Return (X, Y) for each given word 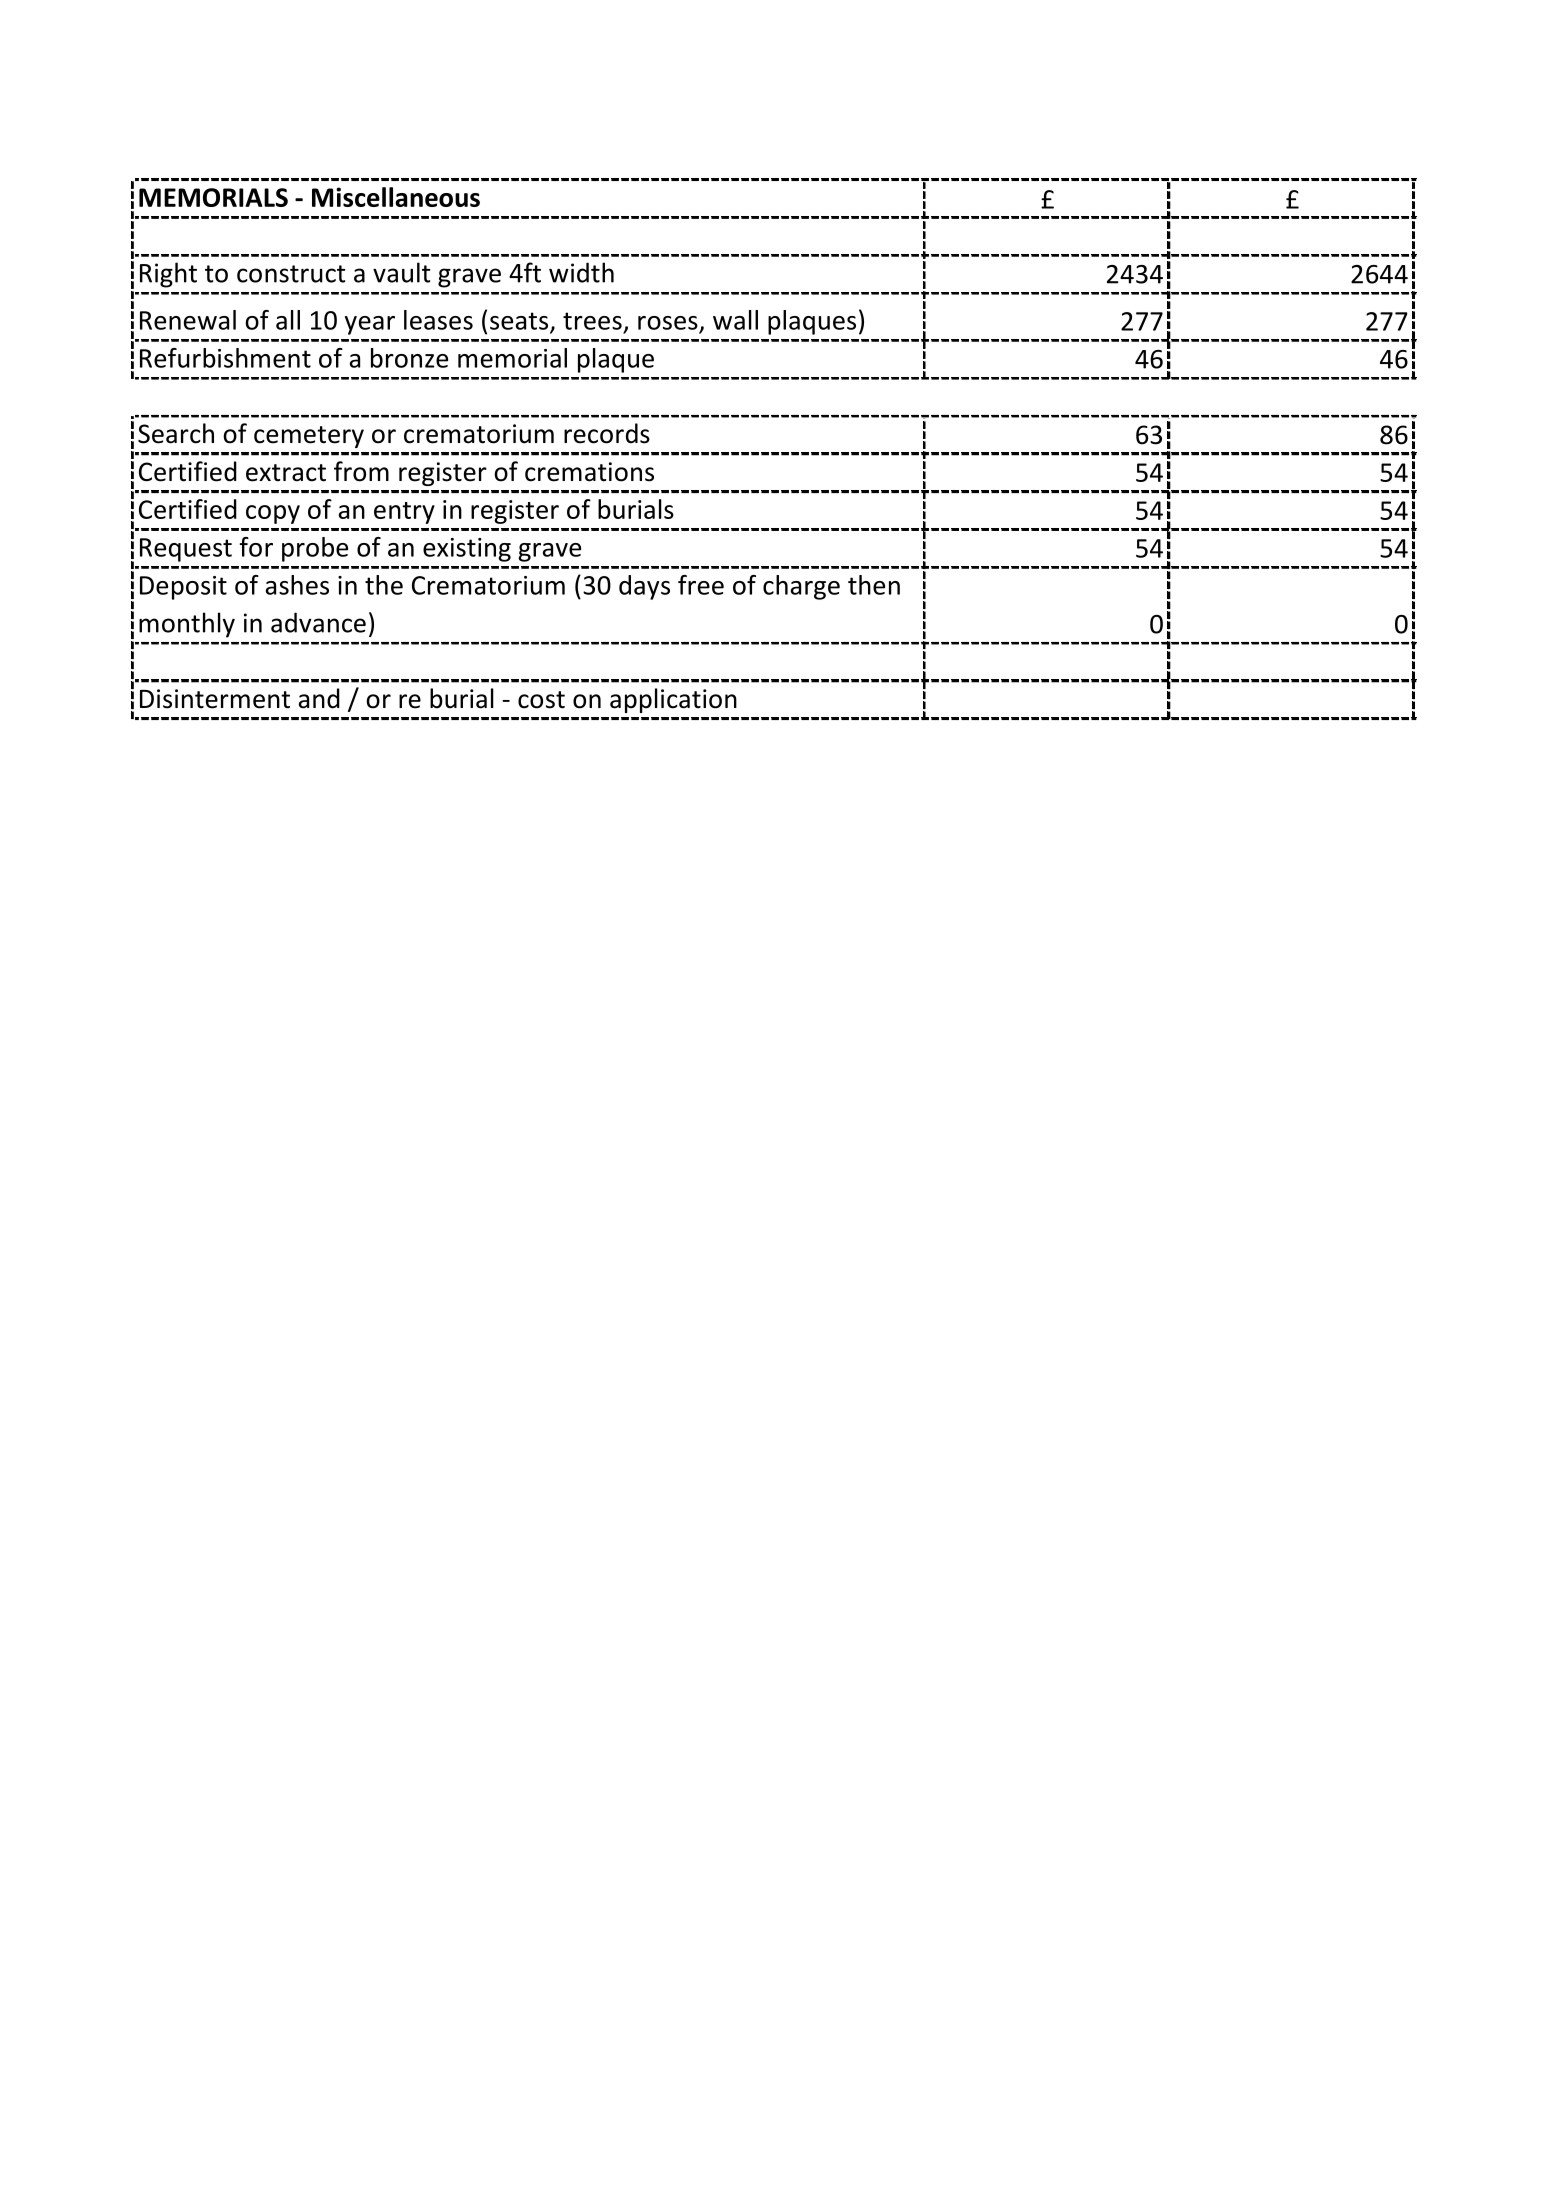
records (607, 433)
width (581, 272)
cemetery (309, 437)
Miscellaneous (396, 197)
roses (668, 323)
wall (735, 320)
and (319, 698)
